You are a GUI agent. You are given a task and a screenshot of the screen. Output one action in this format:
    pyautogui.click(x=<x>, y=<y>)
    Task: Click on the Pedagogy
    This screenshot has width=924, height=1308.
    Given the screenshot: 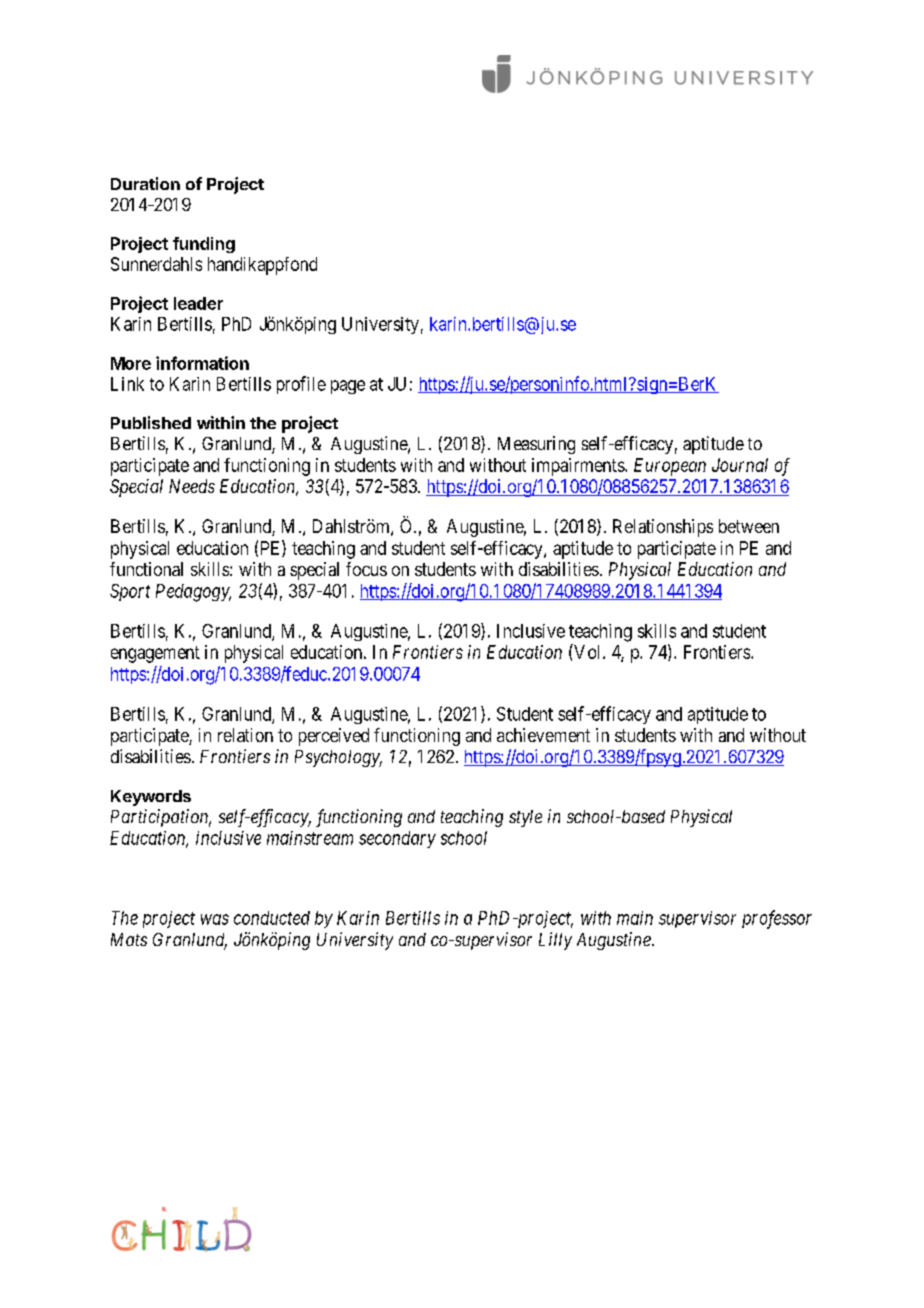 What is the action you would take?
    pyautogui.click(x=193, y=593)
